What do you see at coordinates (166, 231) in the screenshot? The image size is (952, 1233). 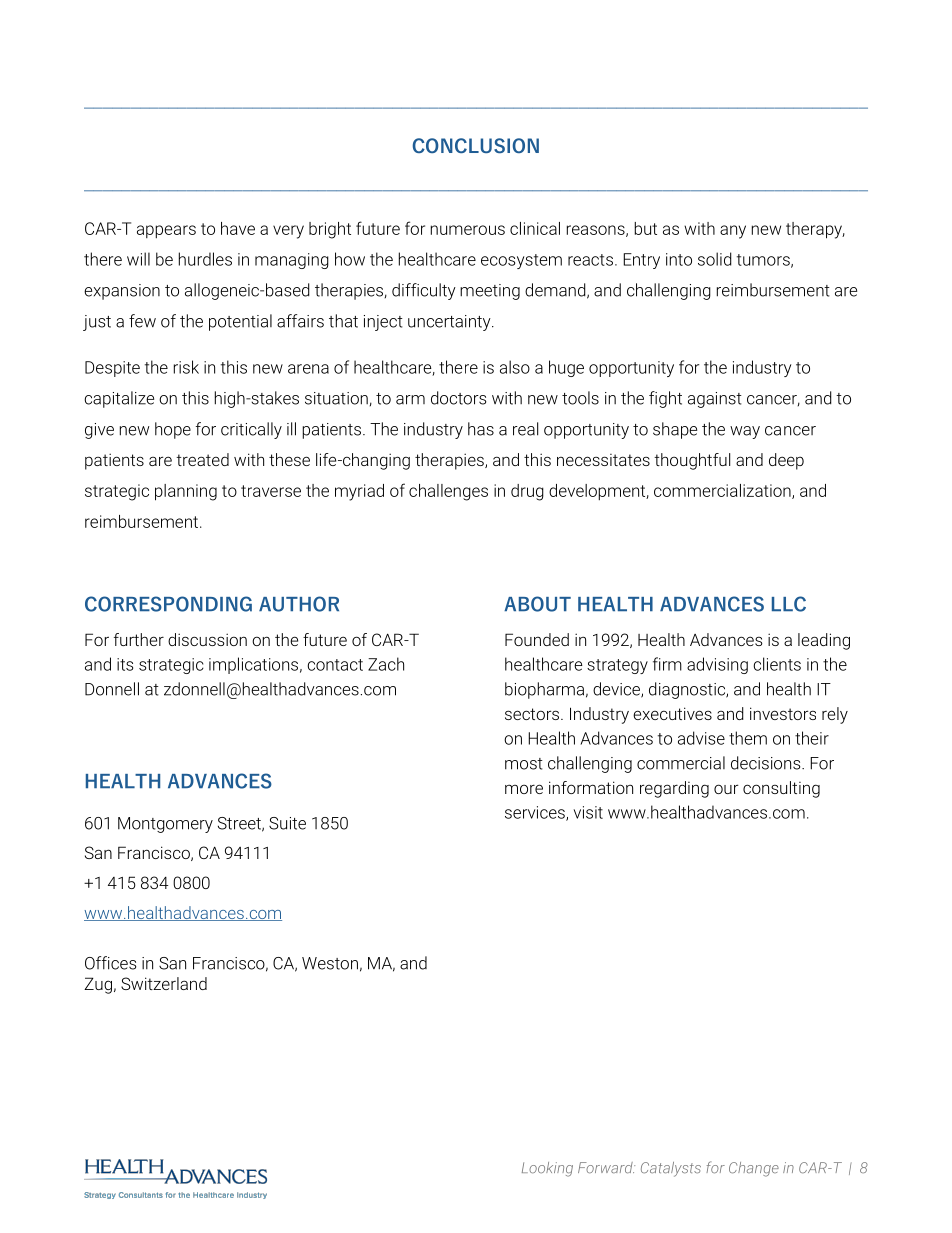 I see `appears` at bounding box center [166, 231].
